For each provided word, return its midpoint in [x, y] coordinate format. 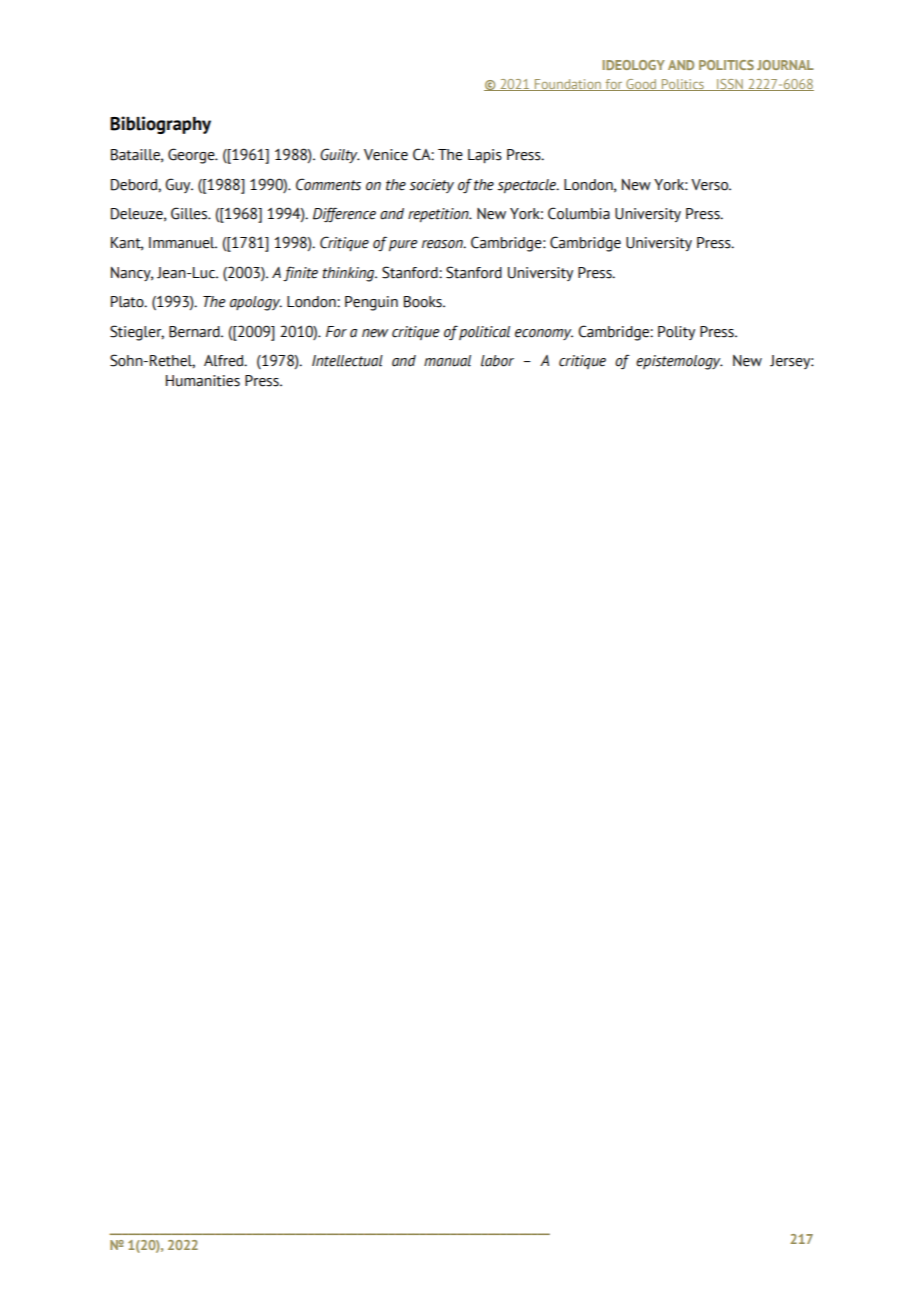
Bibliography [160, 125]
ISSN [730, 85]
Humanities [203, 381]
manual [447, 361]
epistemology [679, 362]
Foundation [568, 85]
